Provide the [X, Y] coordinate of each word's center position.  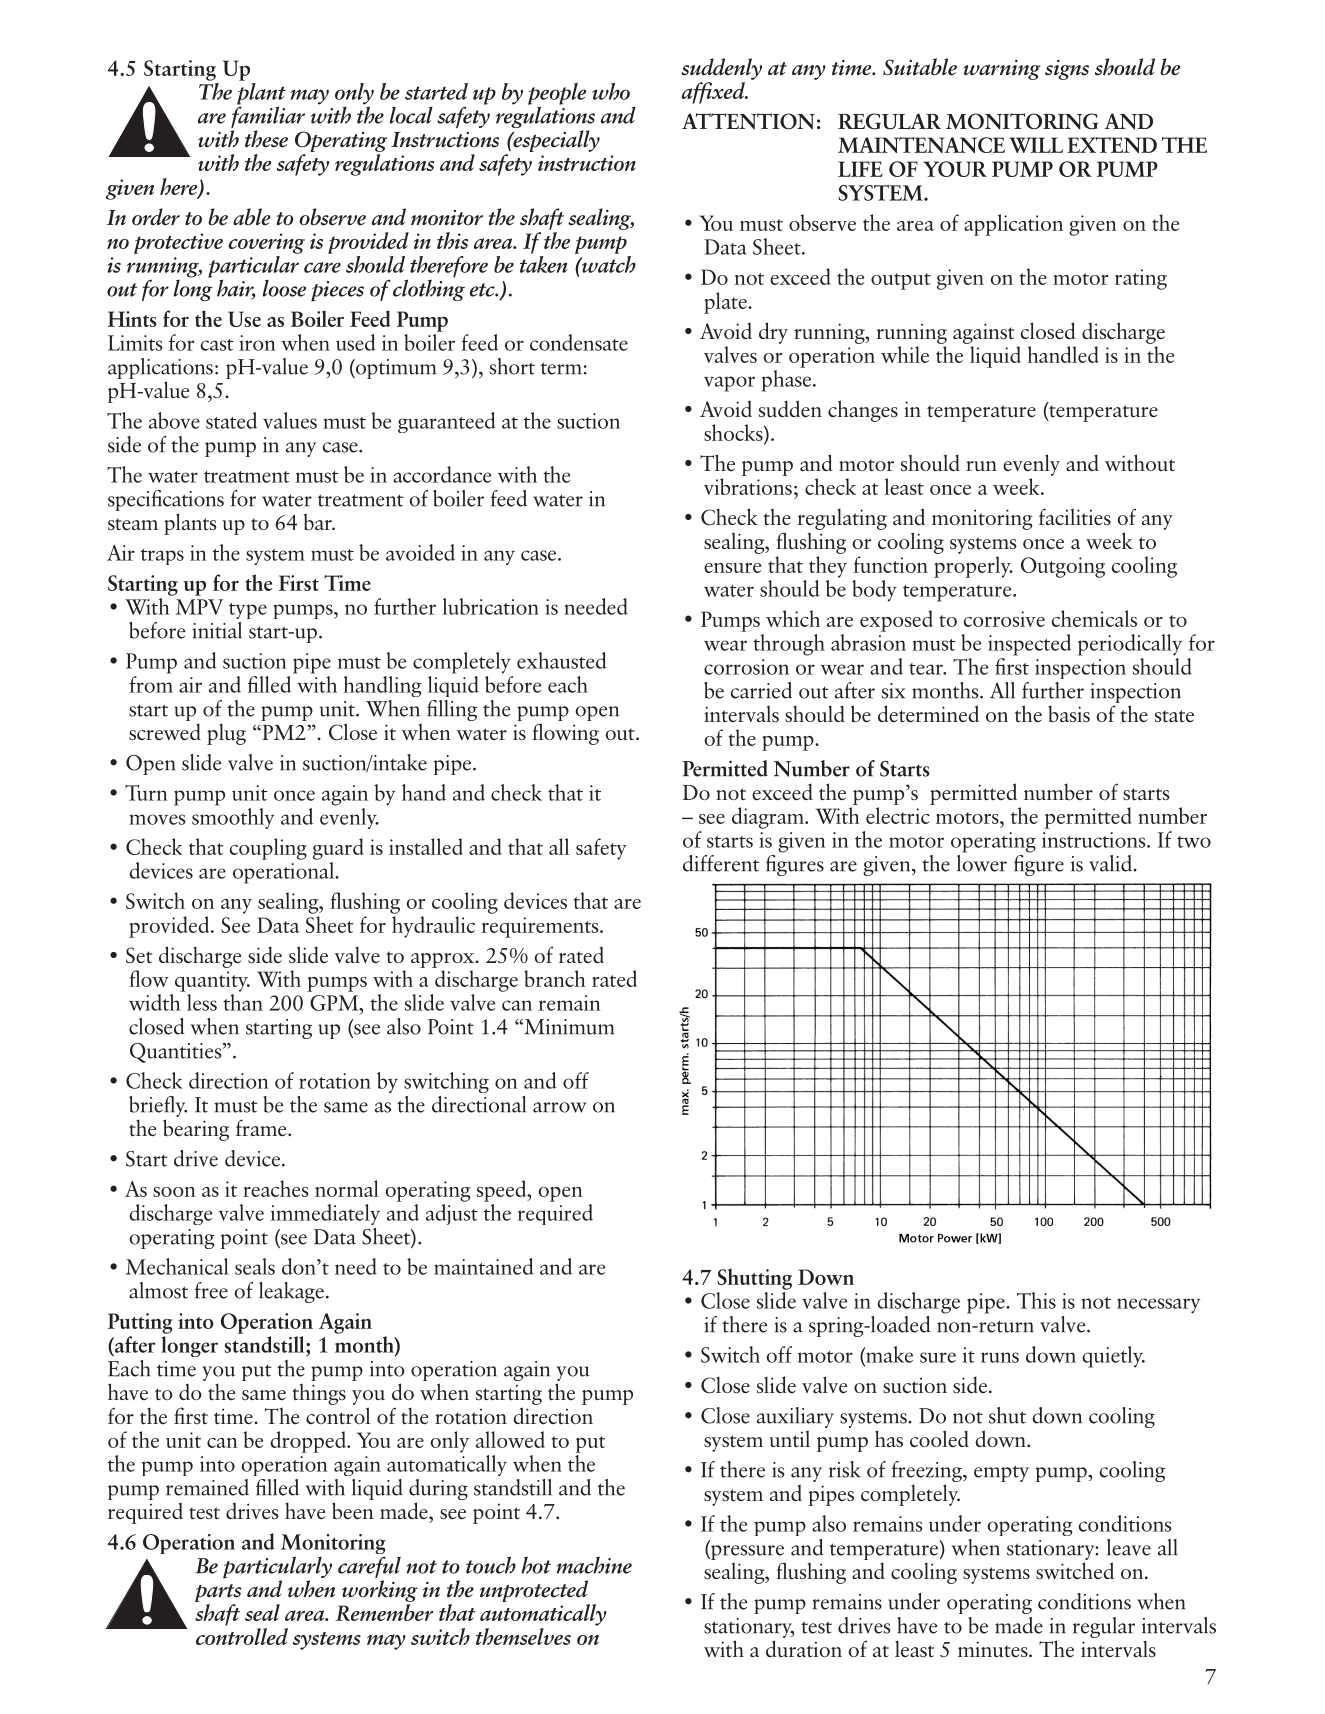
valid [1110, 863]
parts [218, 1594]
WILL [1036, 145]
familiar [268, 117]
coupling [268, 849]
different [721, 863]
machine [594, 1565]
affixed [714, 93]
